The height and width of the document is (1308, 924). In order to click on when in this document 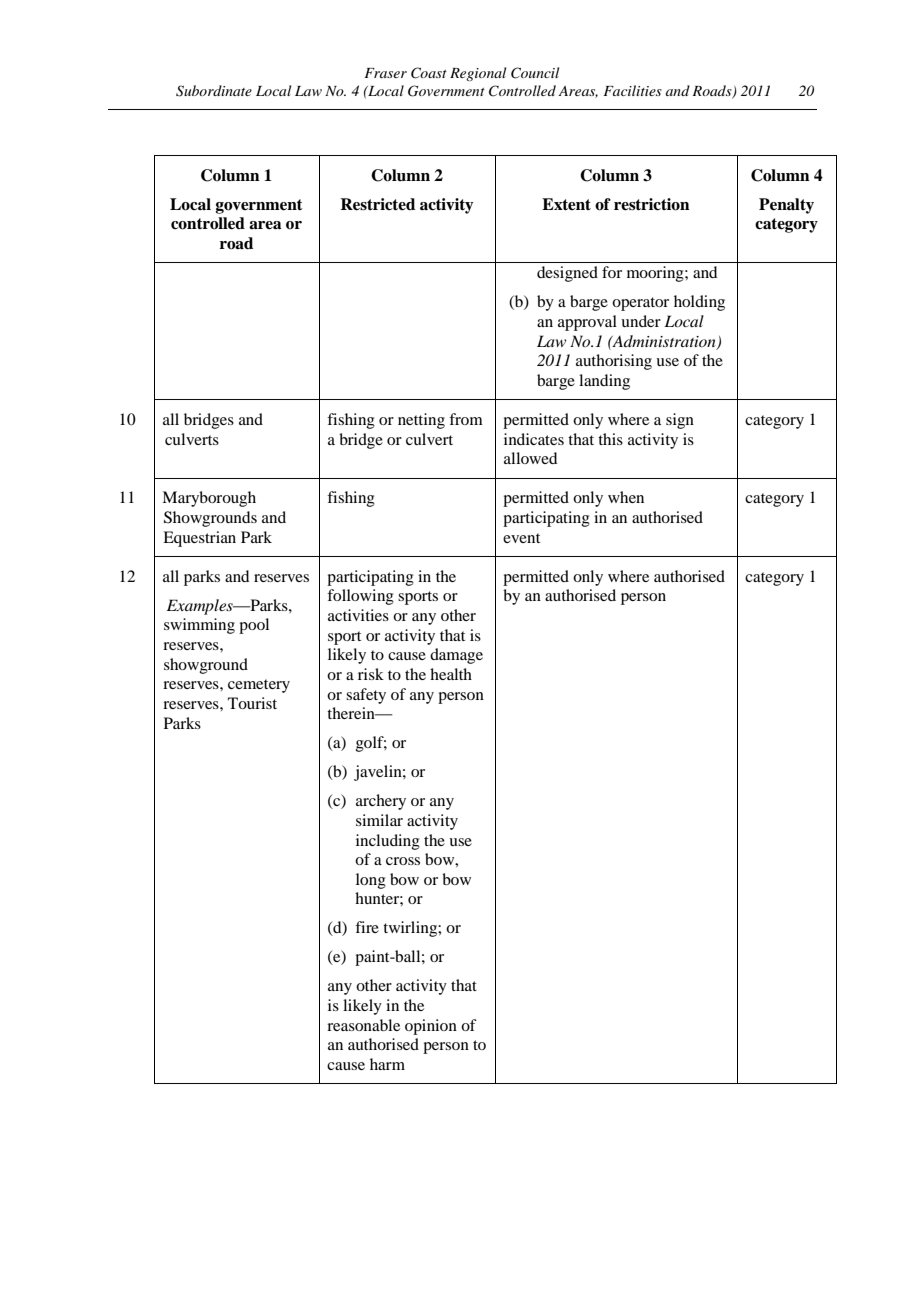, I will do `click(626, 497)`.
